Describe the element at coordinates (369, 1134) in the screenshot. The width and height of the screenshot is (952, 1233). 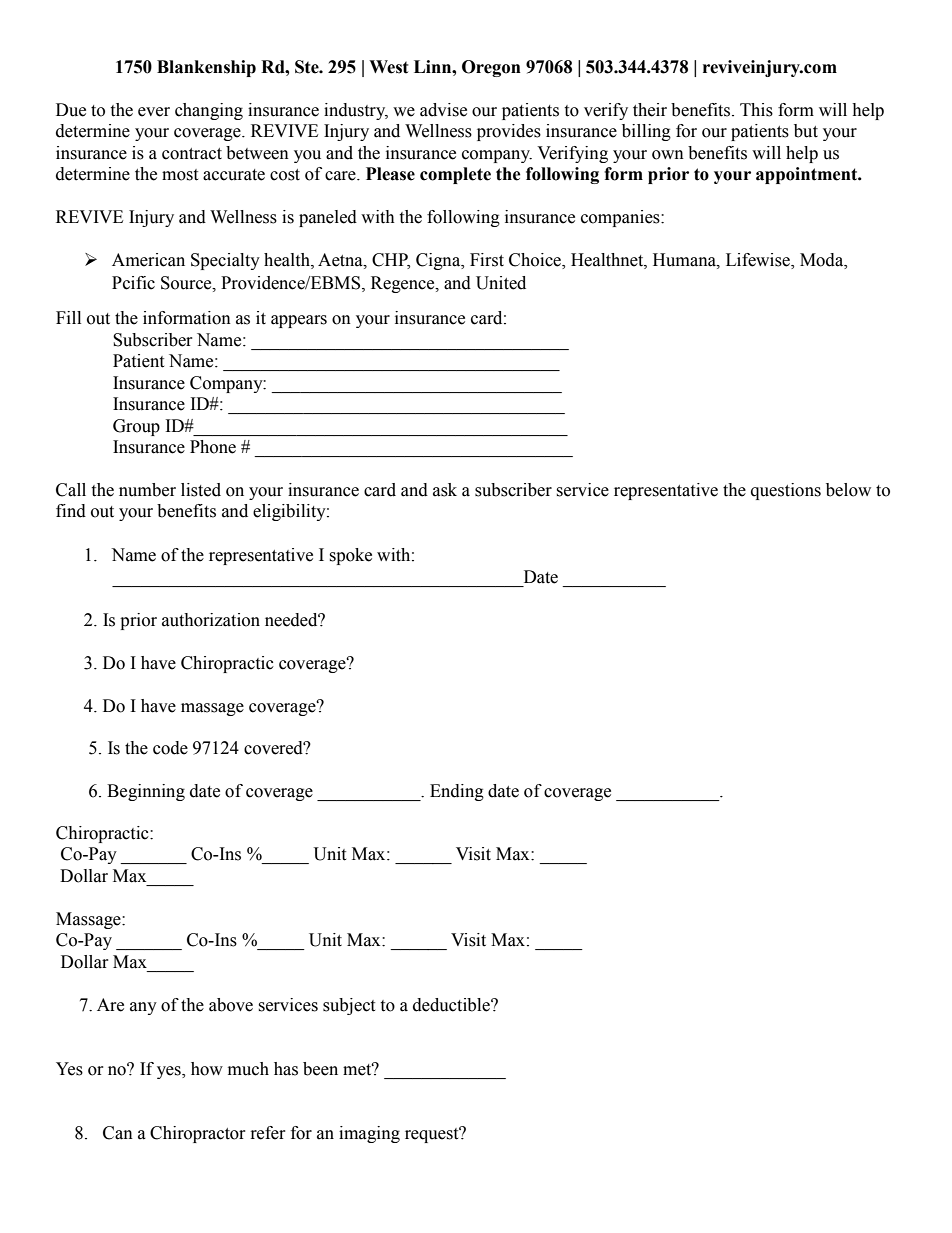
I see `imaging` at that location.
